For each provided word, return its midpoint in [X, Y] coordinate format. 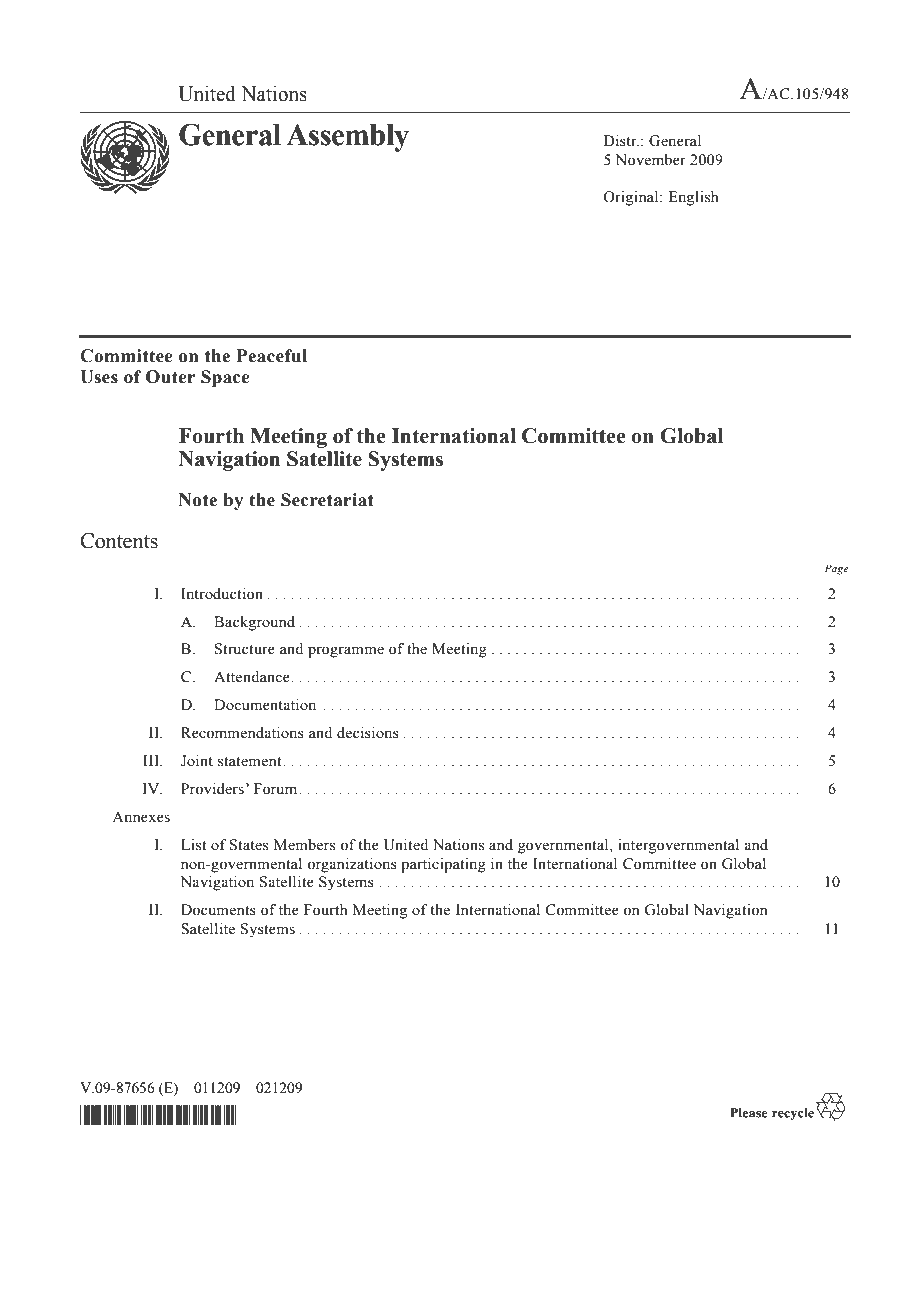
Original [632, 198]
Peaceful [272, 356]
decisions [368, 733]
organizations [352, 865]
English [693, 198]
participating [443, 865]
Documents [218, 910]
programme [346, 652]
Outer [171, 377]
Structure [245, 649]
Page [837, 569]
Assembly [347, 138]
